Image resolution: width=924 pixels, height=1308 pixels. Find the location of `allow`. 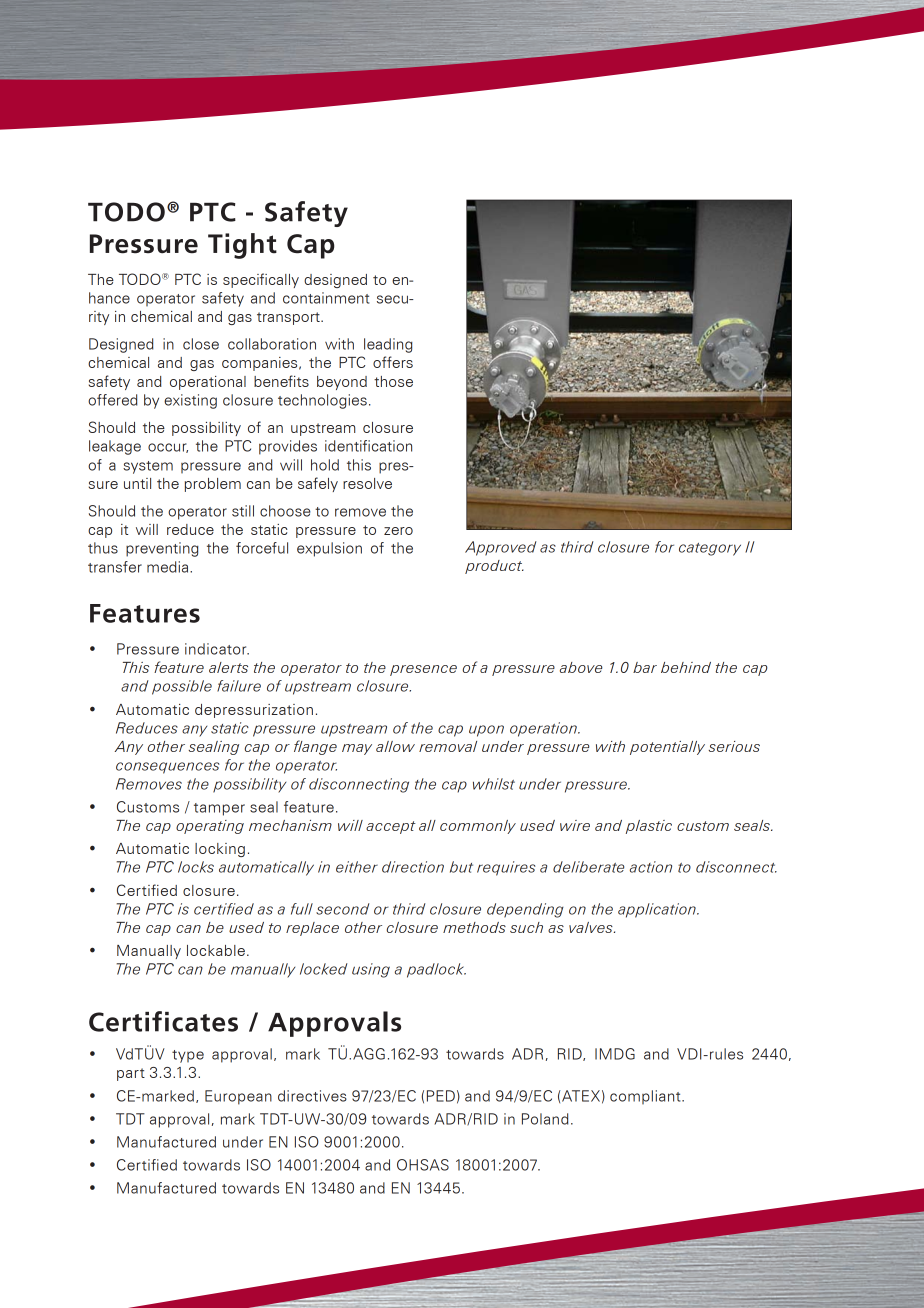

allow is located at coordinates (395, 746).
